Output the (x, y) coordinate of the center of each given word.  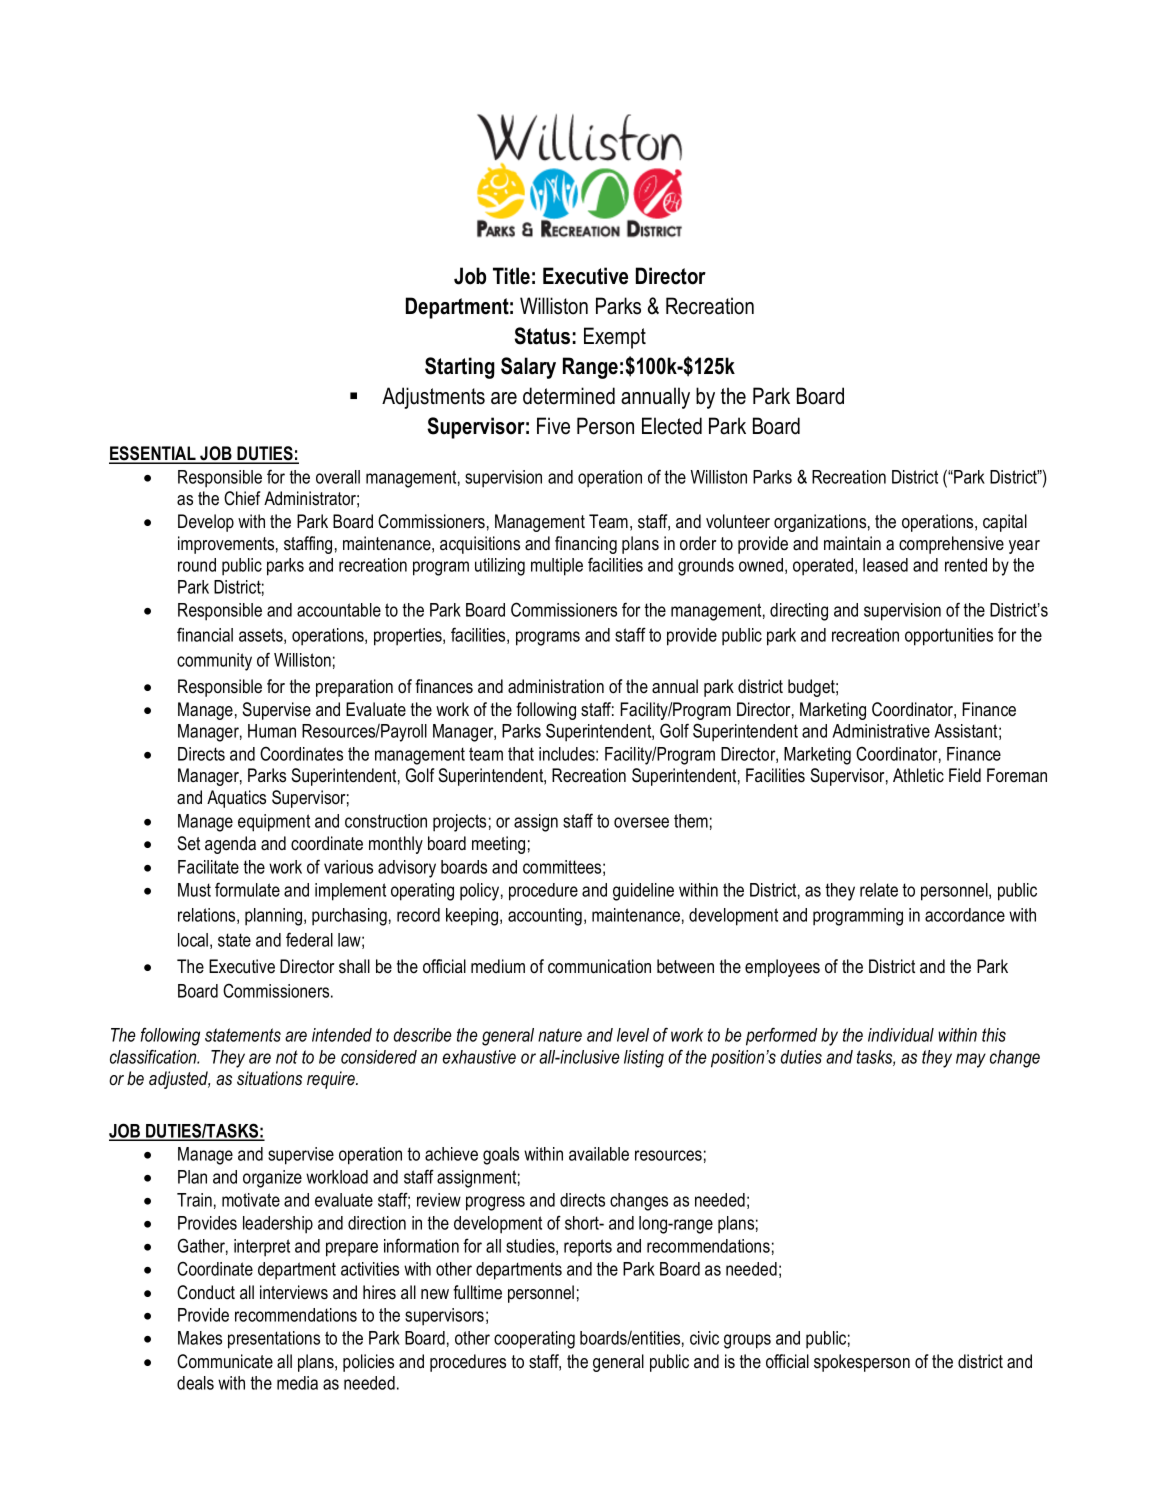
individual (901, 1035)
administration (556, 686)
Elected (672, 426)
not (287, 1057)
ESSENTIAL (153, 454)
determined (569, 396)
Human (272, 731)
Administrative (881, 731)
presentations (274, 1340)
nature (560, 1035)
